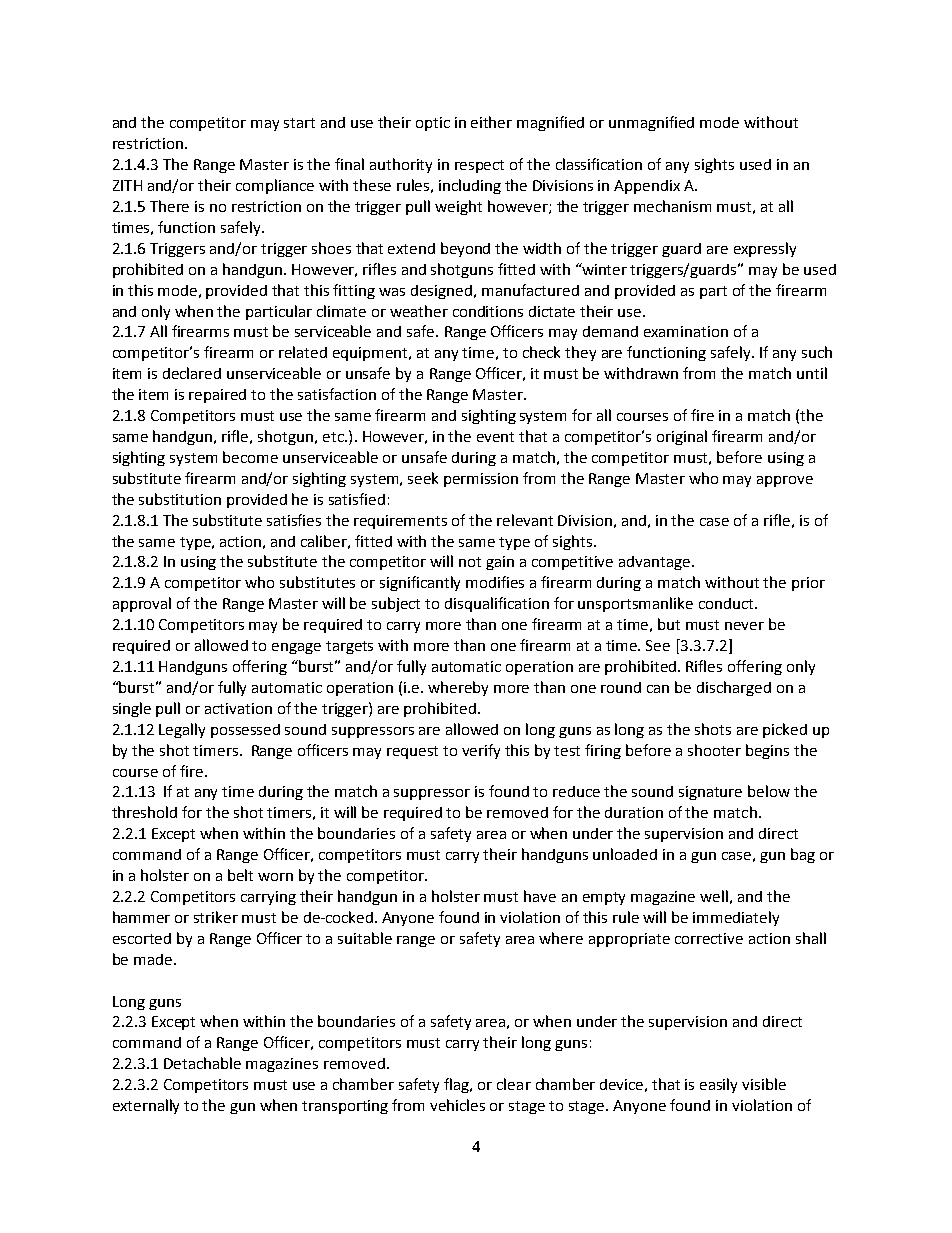 The height and width of the screenshot is (1233, 952). I want to click on Detachable, so click(202, 1063).
